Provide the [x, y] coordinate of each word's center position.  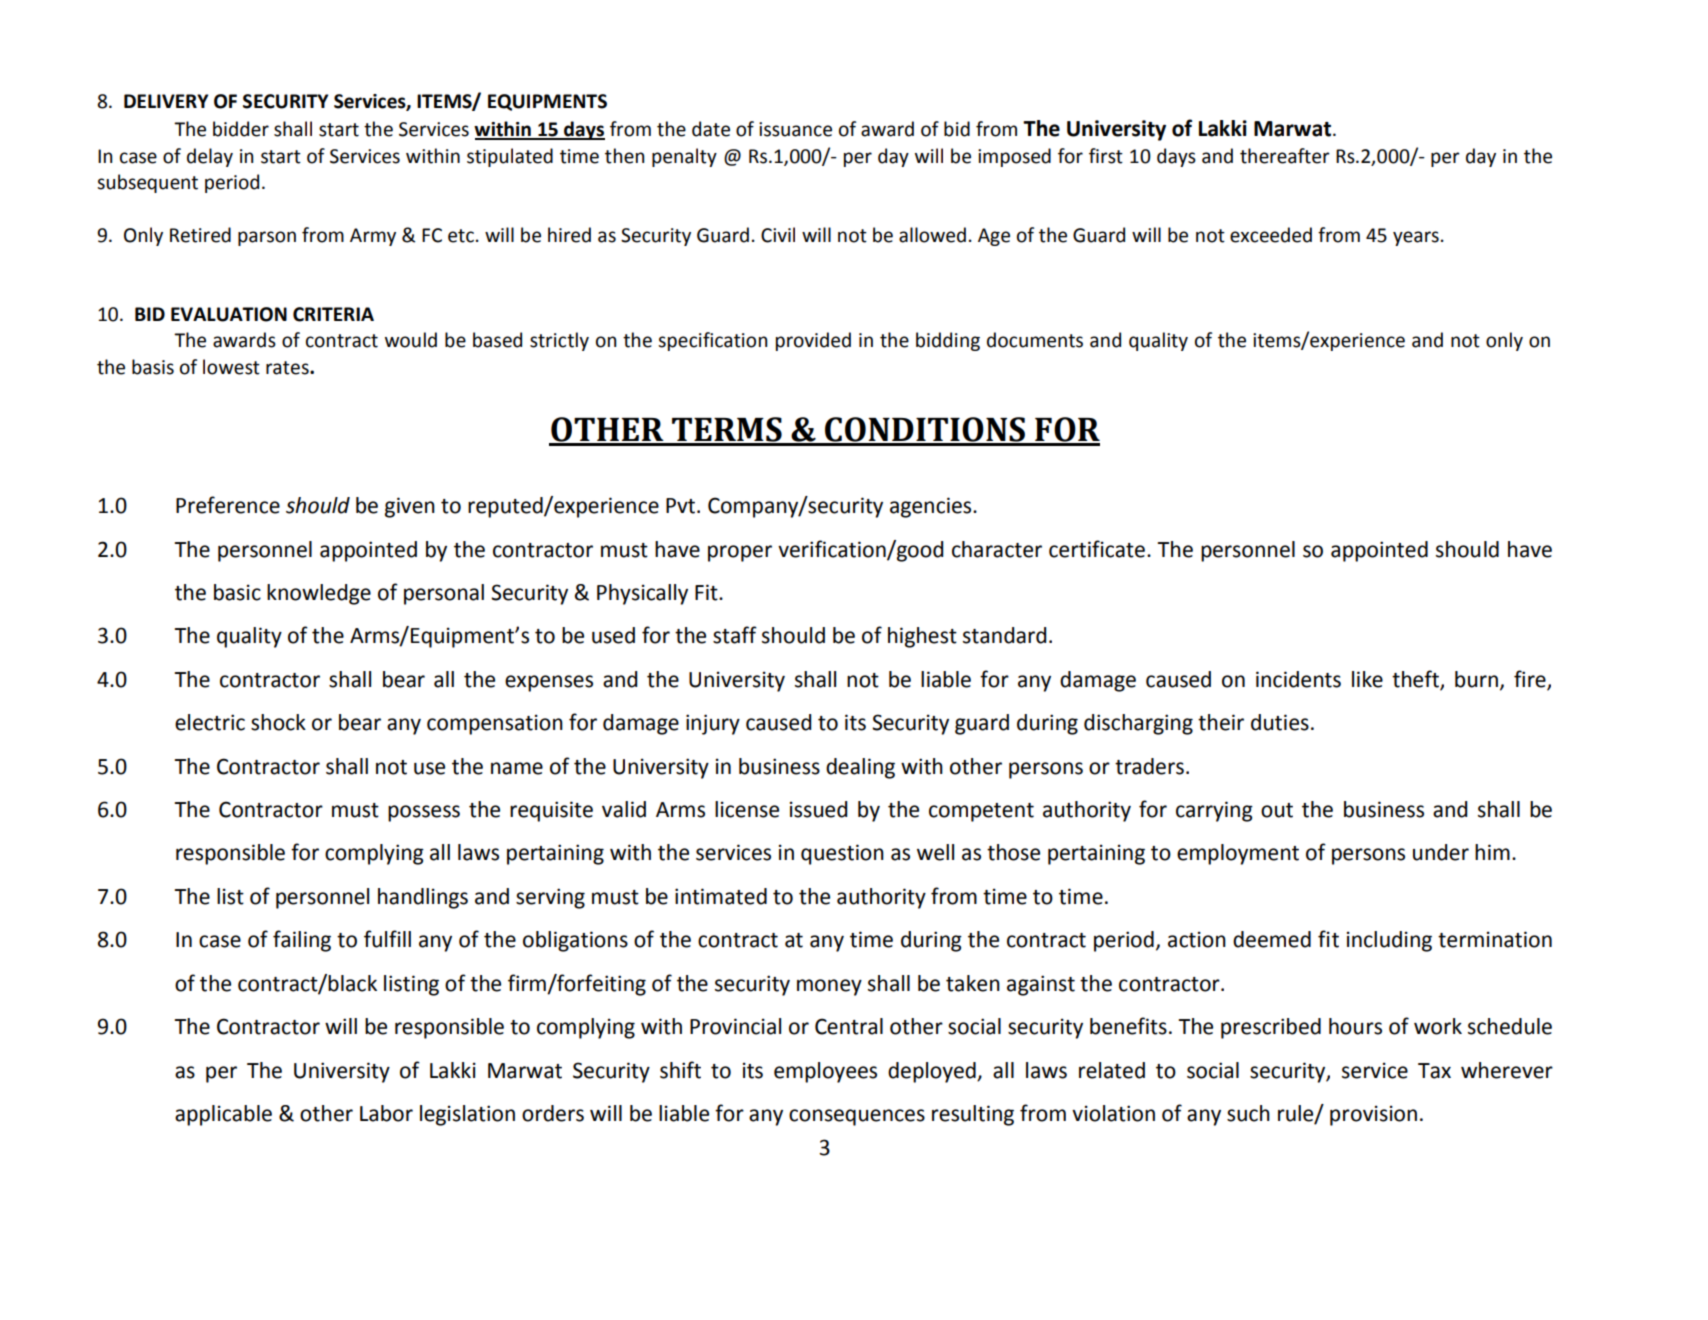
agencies [932, 507]
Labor [386, 1113]
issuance [795, 129]
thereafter [1285, 156]
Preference [228, 505]
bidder [241, 129]
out [1277, 810]
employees [825, 1072]
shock [278, 722]
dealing [860, 768]
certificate [1097, 549]
